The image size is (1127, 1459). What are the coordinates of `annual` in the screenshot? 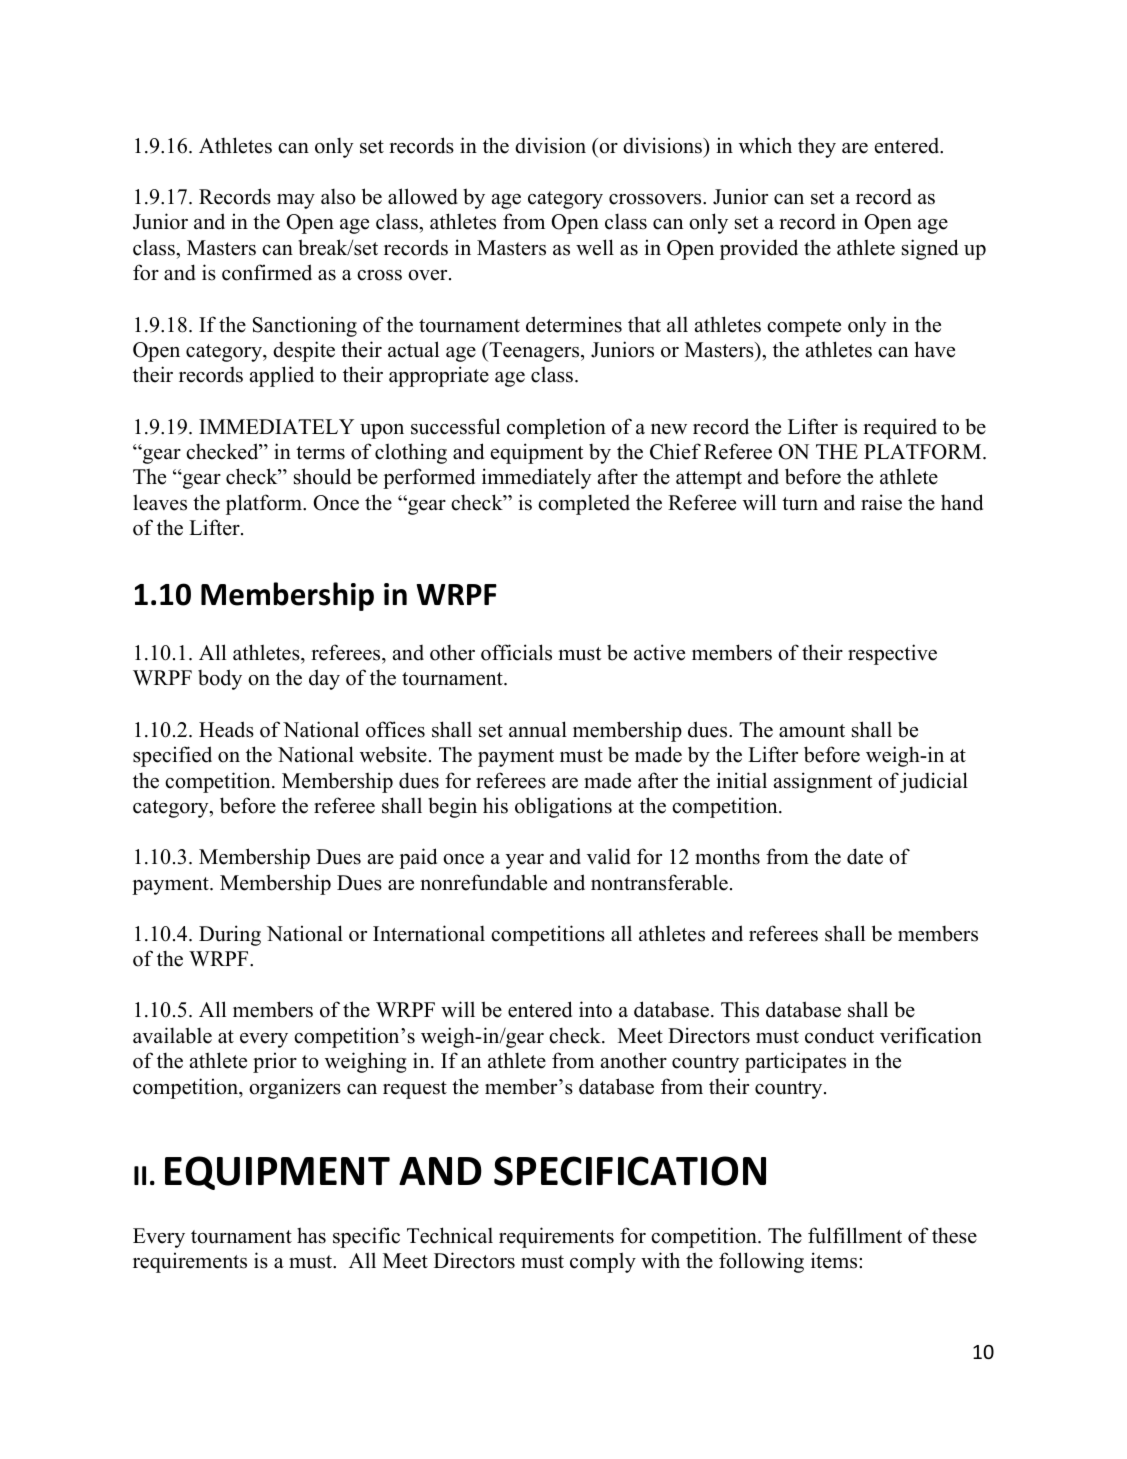 It's located at (538, 729).
